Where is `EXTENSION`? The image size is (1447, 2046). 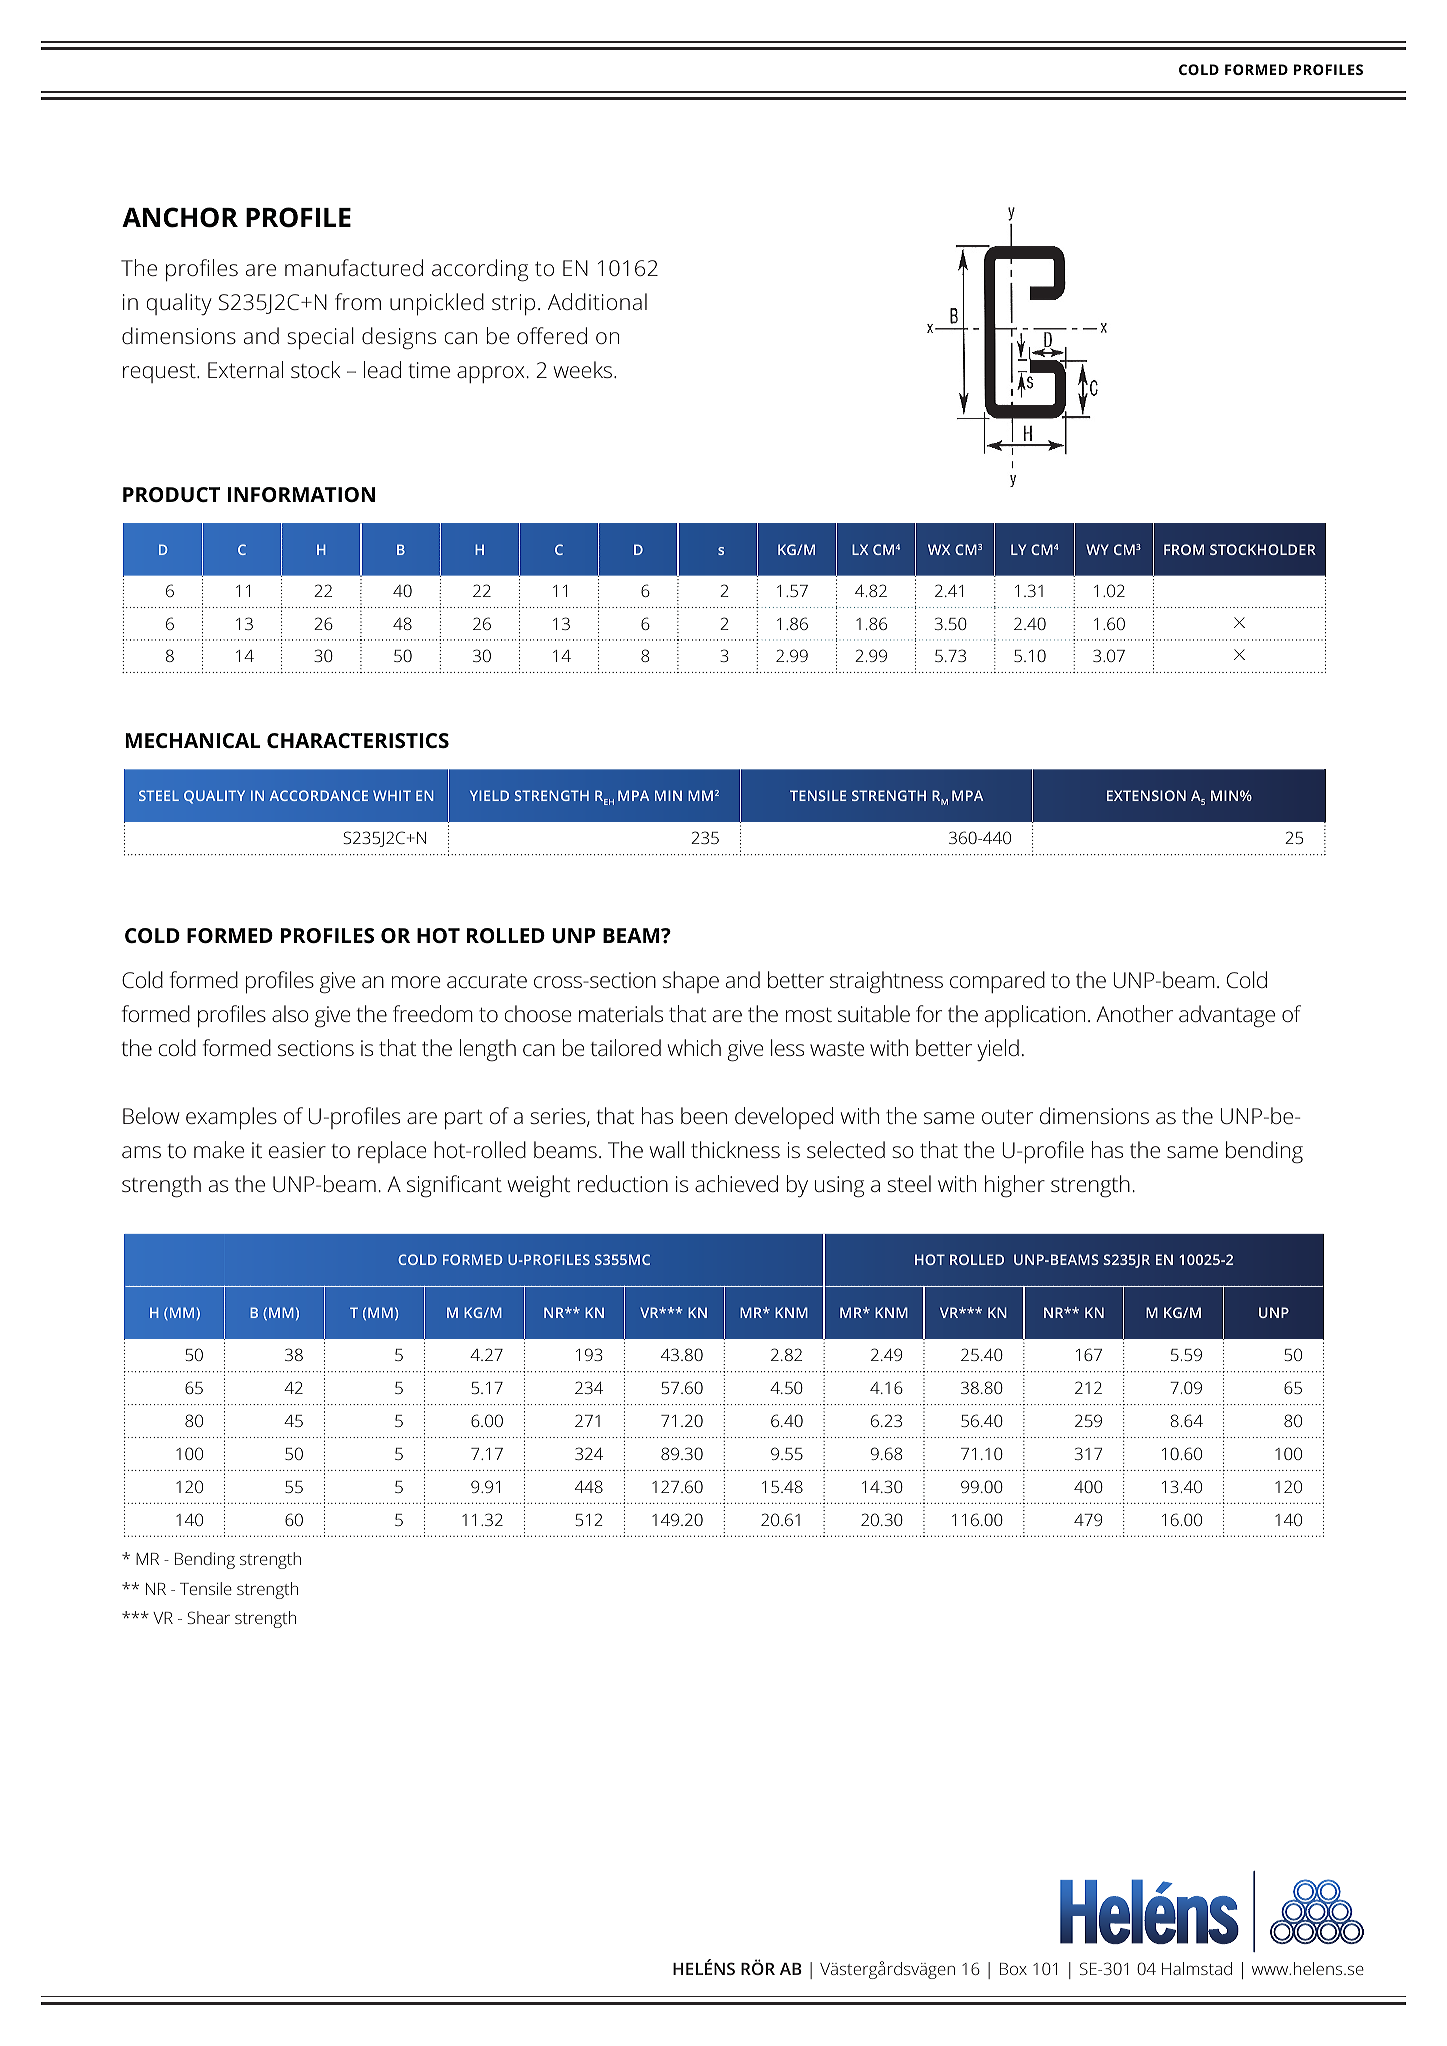 EXTENSION is located at coordinates (1146, 795).
